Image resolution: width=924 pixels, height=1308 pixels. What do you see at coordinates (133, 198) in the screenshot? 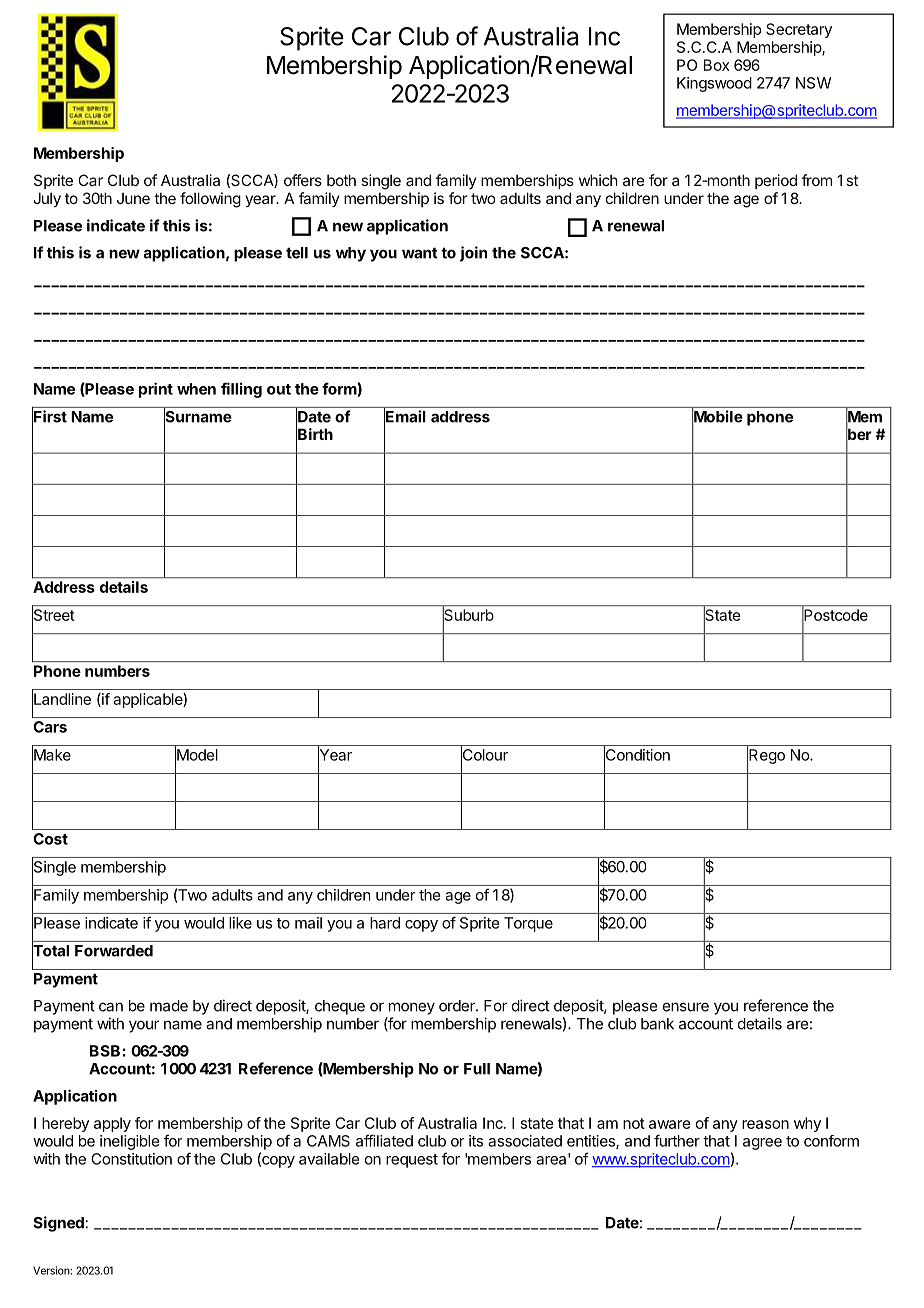
I see `June` at bounding box center [133, 198].
